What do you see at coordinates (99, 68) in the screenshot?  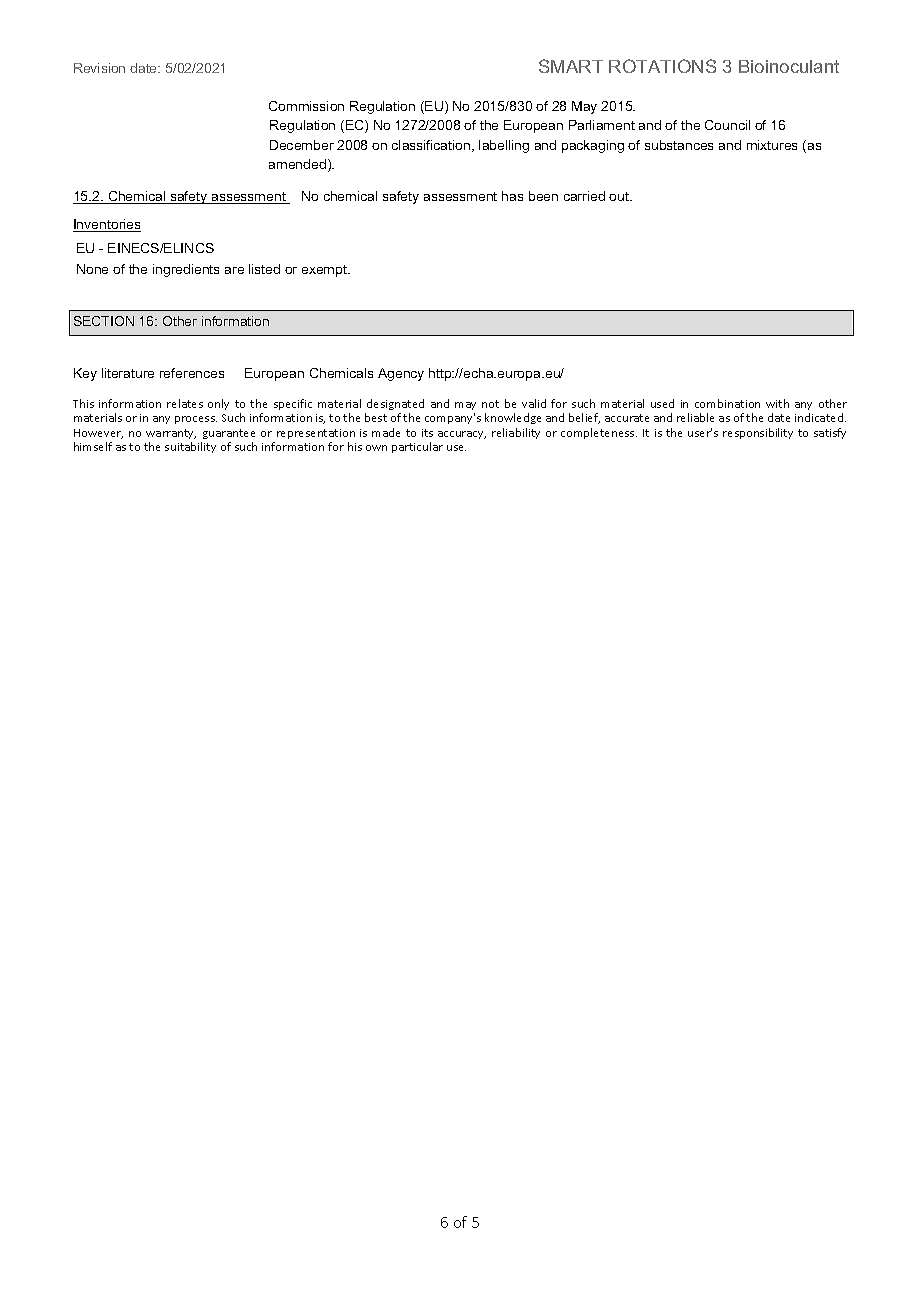 I see `Revision` at bounding box center [99, 68].
